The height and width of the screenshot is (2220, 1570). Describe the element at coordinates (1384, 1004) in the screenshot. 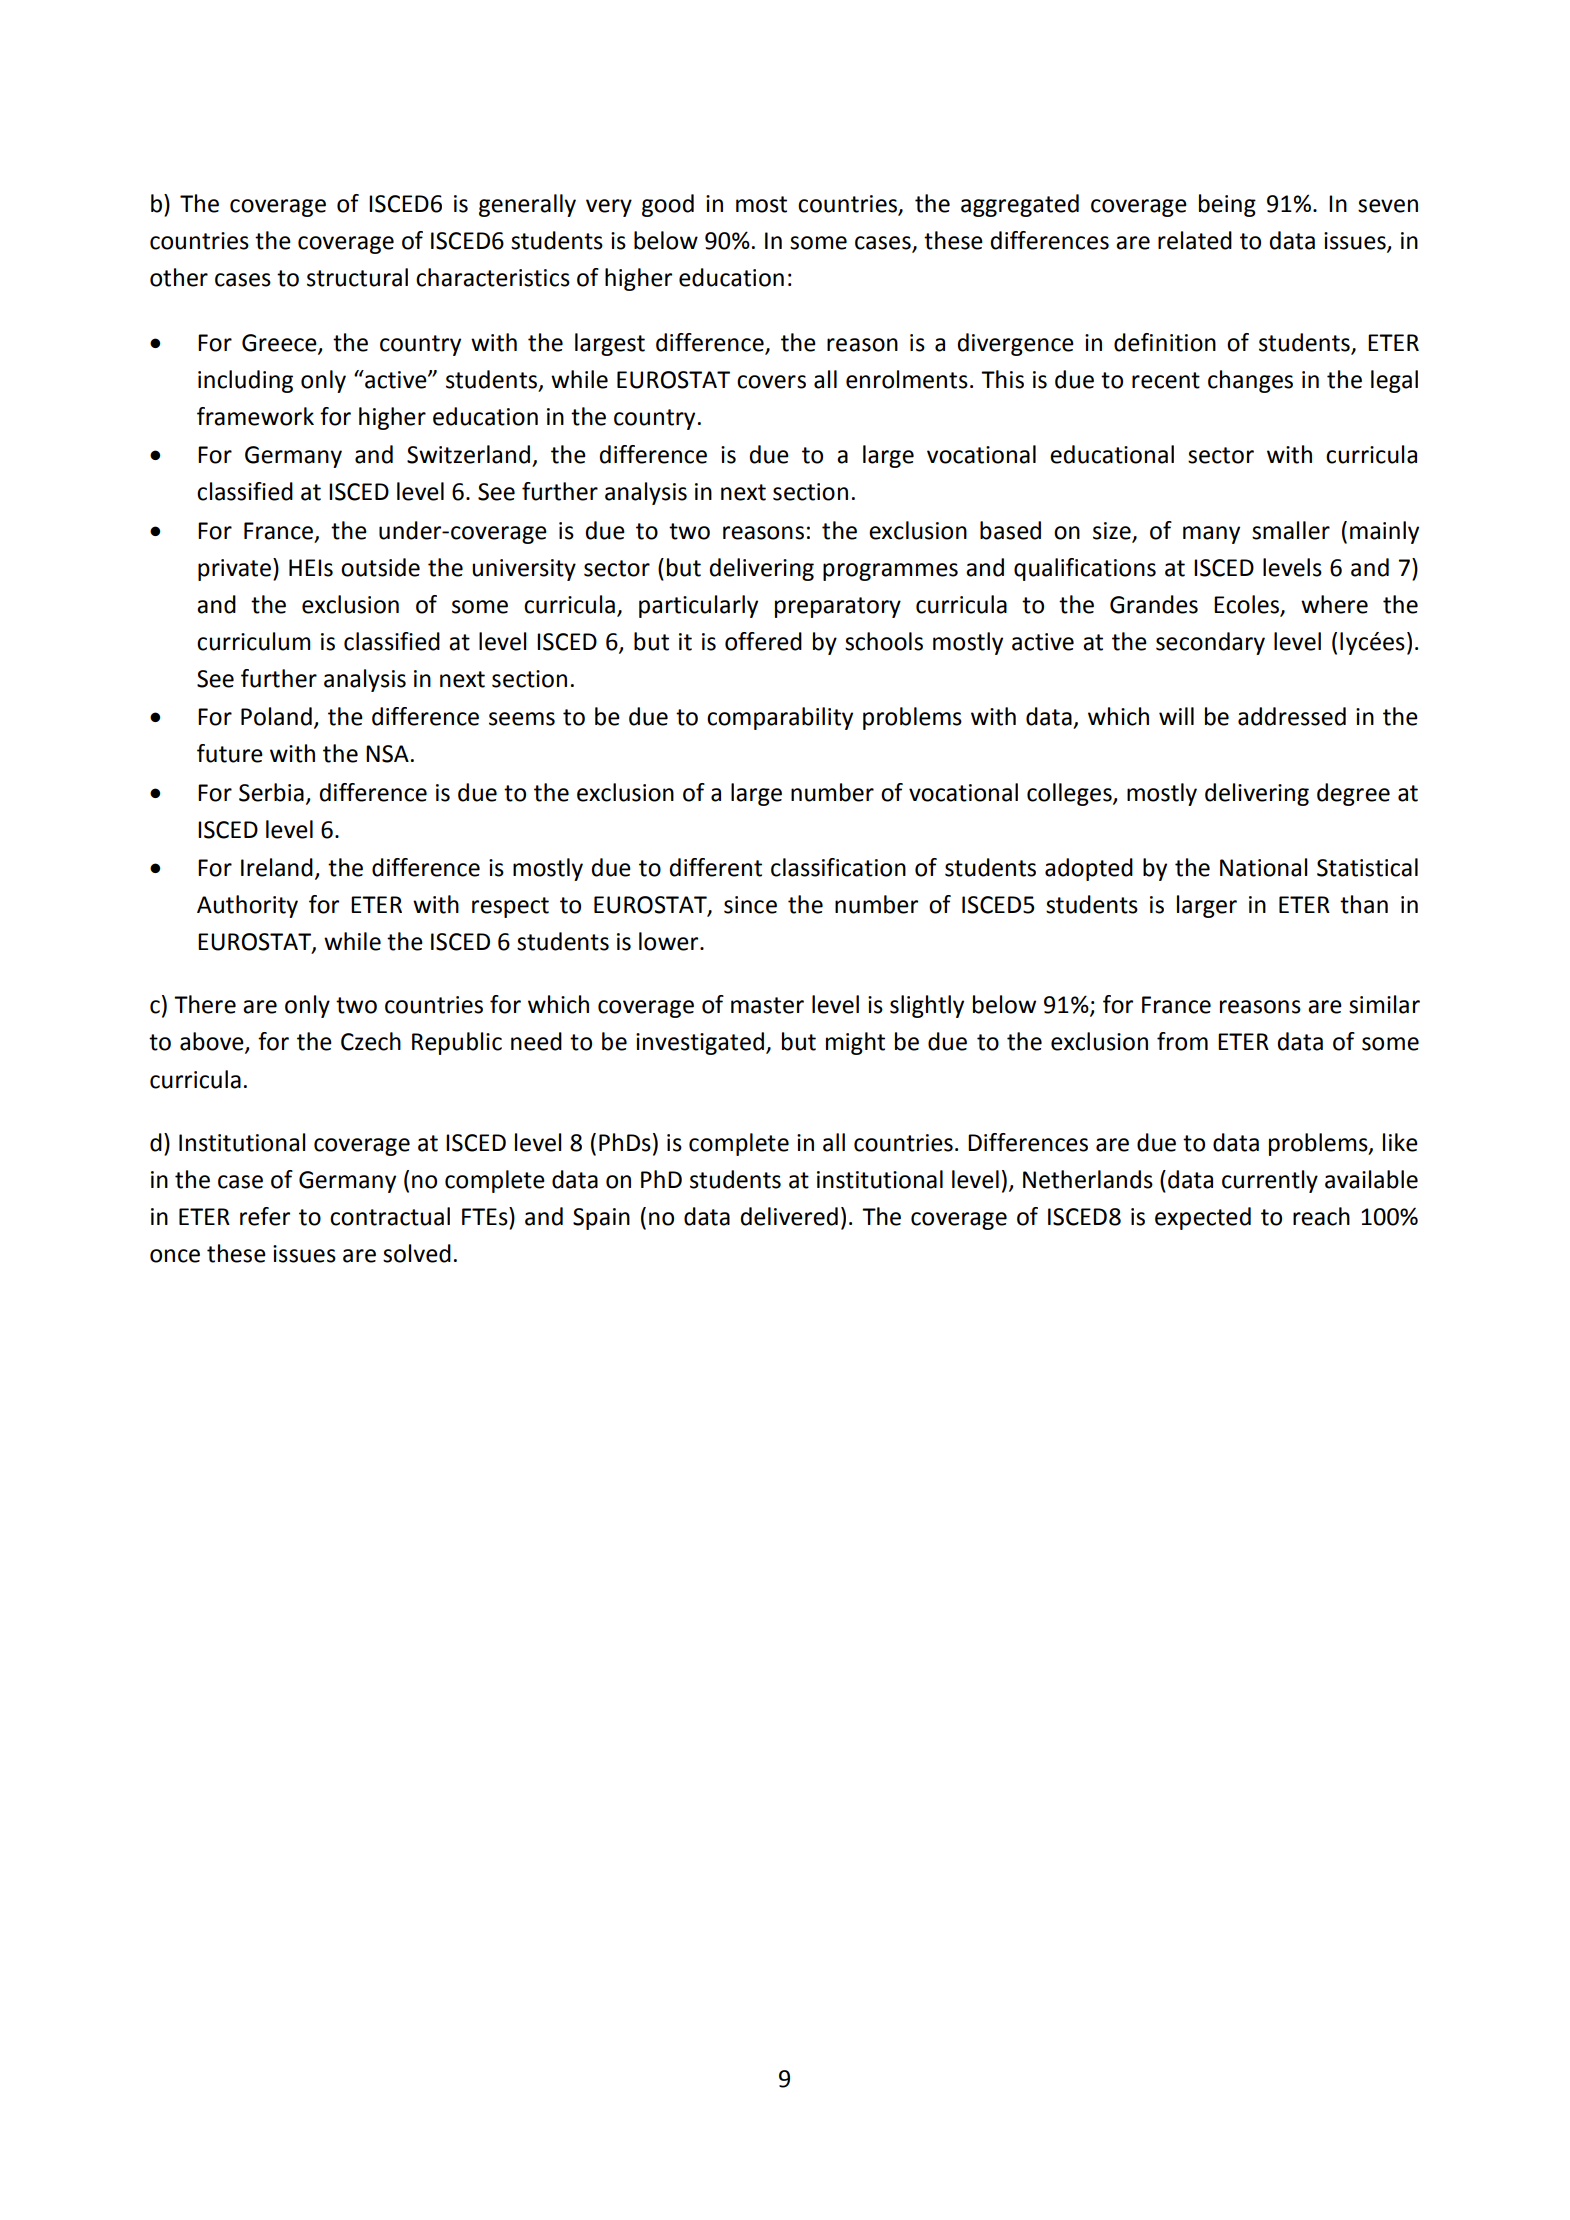

I see `similar` at that location.
